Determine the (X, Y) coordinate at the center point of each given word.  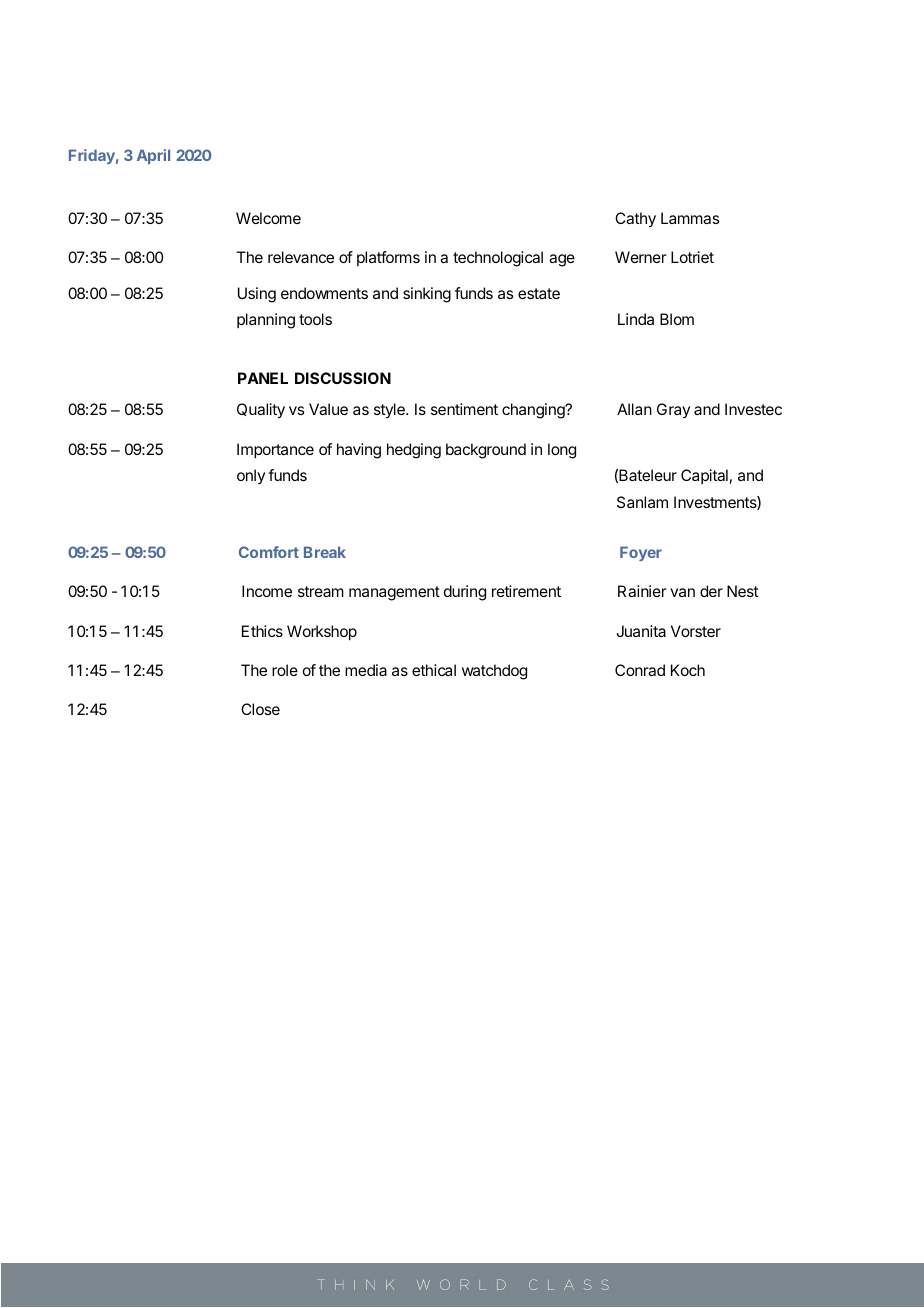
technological (498, 259)
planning (266, 321)
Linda (636, 319)
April (153, 156)
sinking (427, 295)
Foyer (641, 553)
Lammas (690, 218)
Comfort (269, 552)
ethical (434, 670)
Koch (688, 670)
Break (325, 552)
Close (260, 709)
